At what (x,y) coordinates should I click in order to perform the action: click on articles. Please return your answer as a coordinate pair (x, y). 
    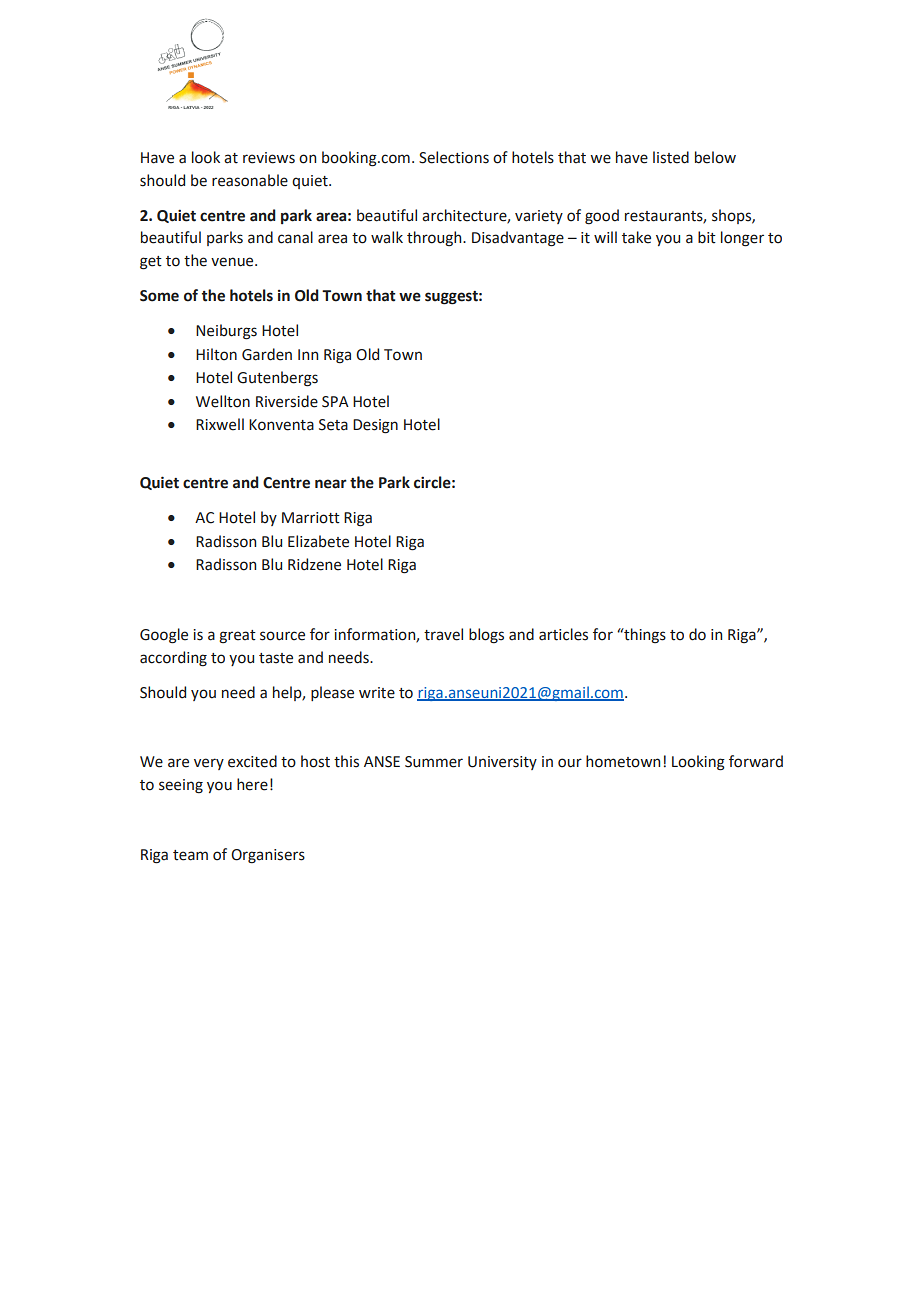
    Looking at the image, I should click on (563, 634).
